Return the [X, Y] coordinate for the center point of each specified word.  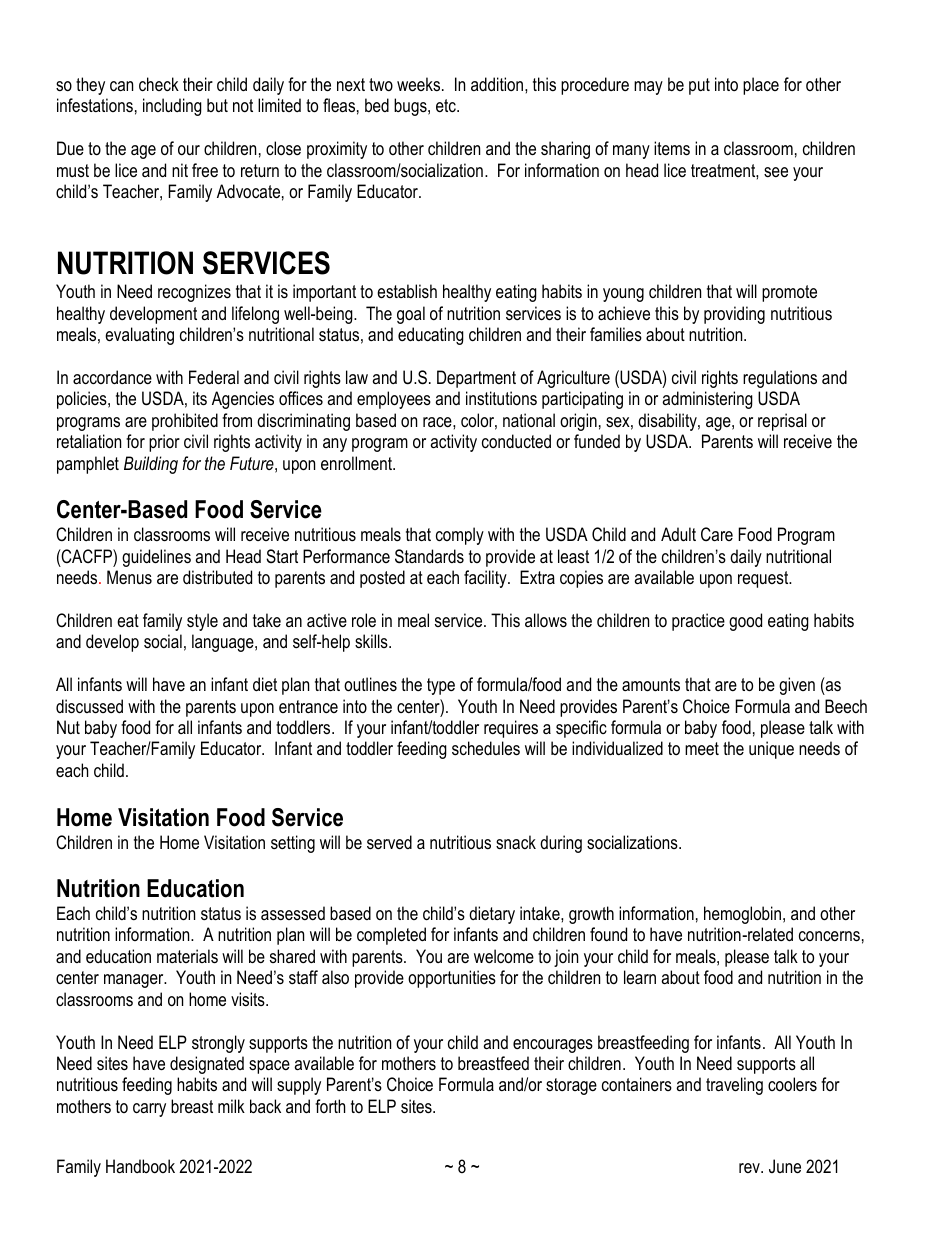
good [745, 622]
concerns [829, 936]
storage [571, 1086]
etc [447, 105]
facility [486, 579]
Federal [214, 377]
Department [476, 379]
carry [149, 1110]
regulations [780, 379]
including [172, 107]
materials [187, 956]
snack [516, 842]
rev [750, 1168]
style [202, 622]
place [761, 86]
